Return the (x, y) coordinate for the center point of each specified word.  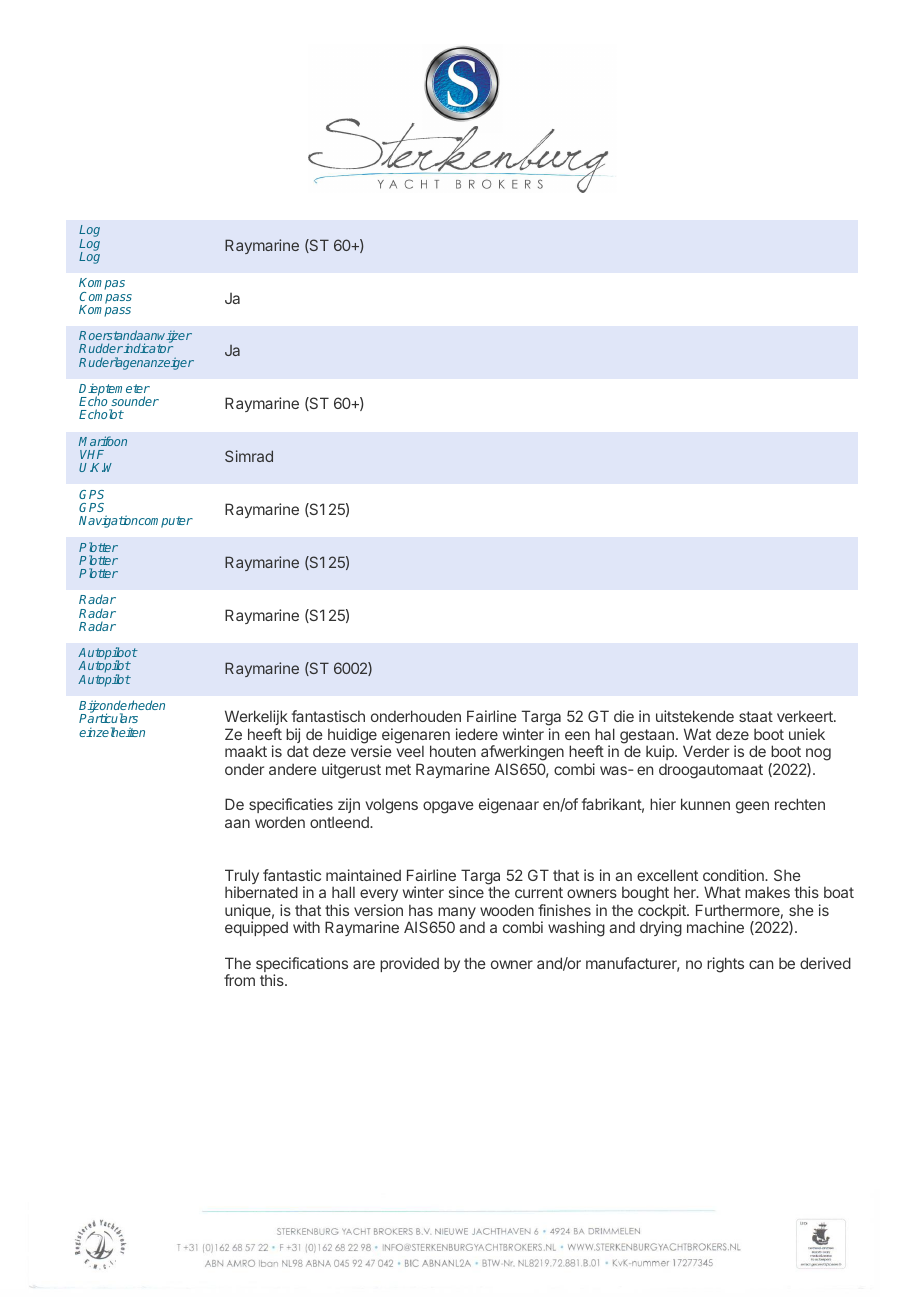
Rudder (101, 348)
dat (298, 751)
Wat (697, 734)
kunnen (705, 804)
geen (752, 807)
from (239, 980)
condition (734, 875)
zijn (349, 805)
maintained (363, 875)
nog (818, 756)
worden (280, 822)
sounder (135, 401)
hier (663, 804)
